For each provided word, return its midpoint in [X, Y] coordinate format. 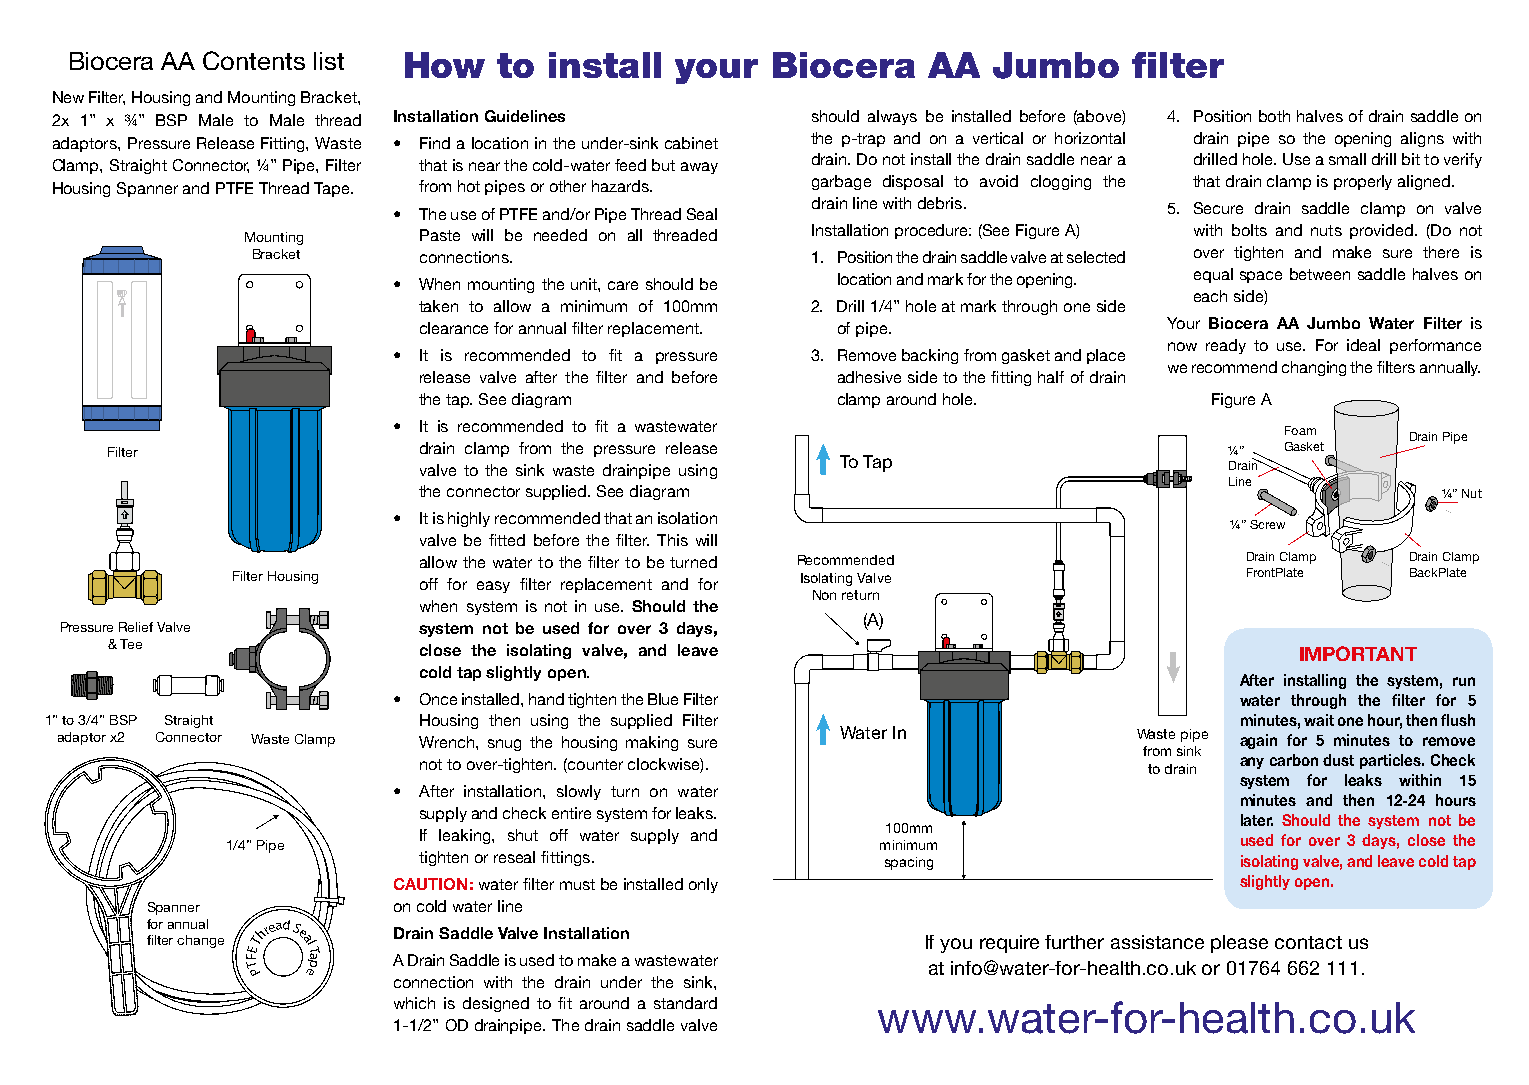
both [1274, 116]
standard [685, 1003]
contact [1308, 942]
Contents [254, 60]
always [892, 117]
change [200, 941]
